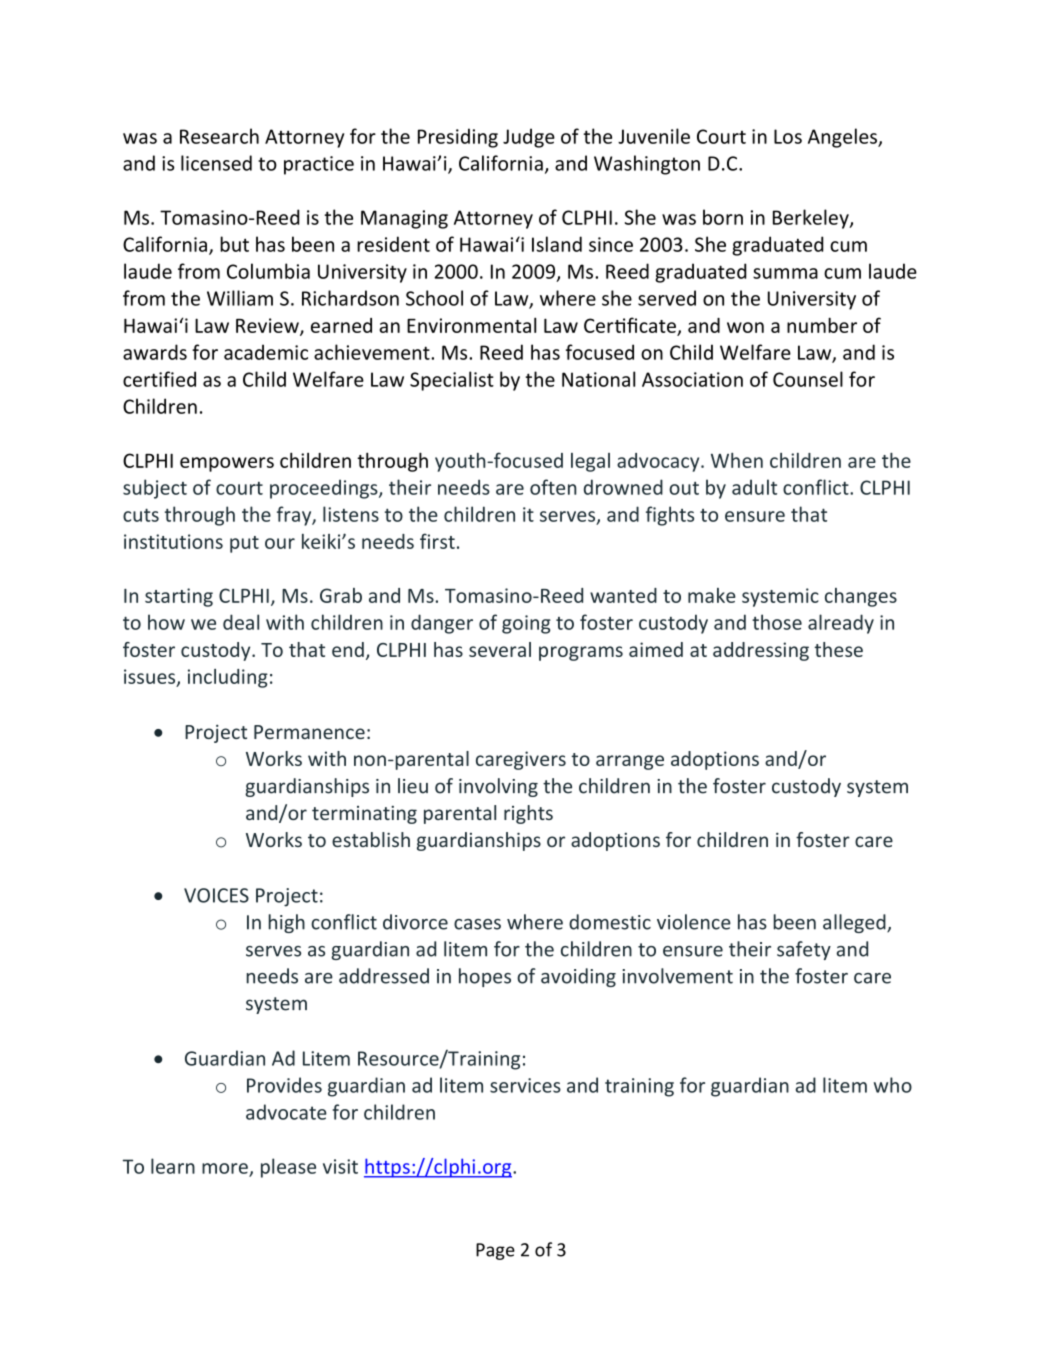 This image has width=1042, height=1348. What do you see at coordinates (838, 649) in the image?
I see `these` at bounding box center [838, 649].
